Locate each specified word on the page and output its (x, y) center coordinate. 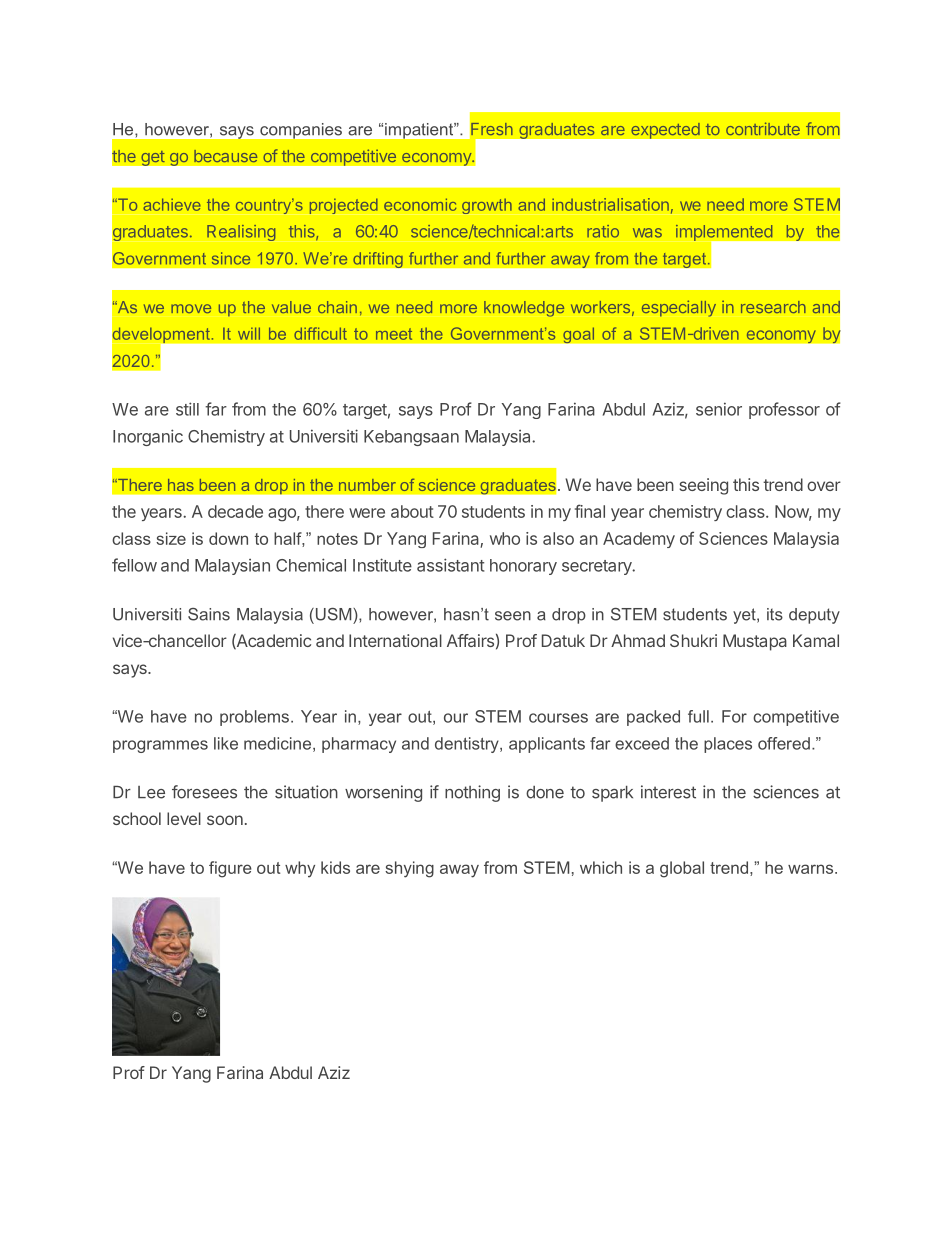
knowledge (524, 309)
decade (235, 511)
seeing (703, 486)
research (773, 307)
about (412, 511)
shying (409, 869)
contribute (763, 128)
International (395, 640)
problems (254, 718)
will (249, 333)
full (698, 716)
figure (230, 869)
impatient (420, 131)
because (225, 156)
